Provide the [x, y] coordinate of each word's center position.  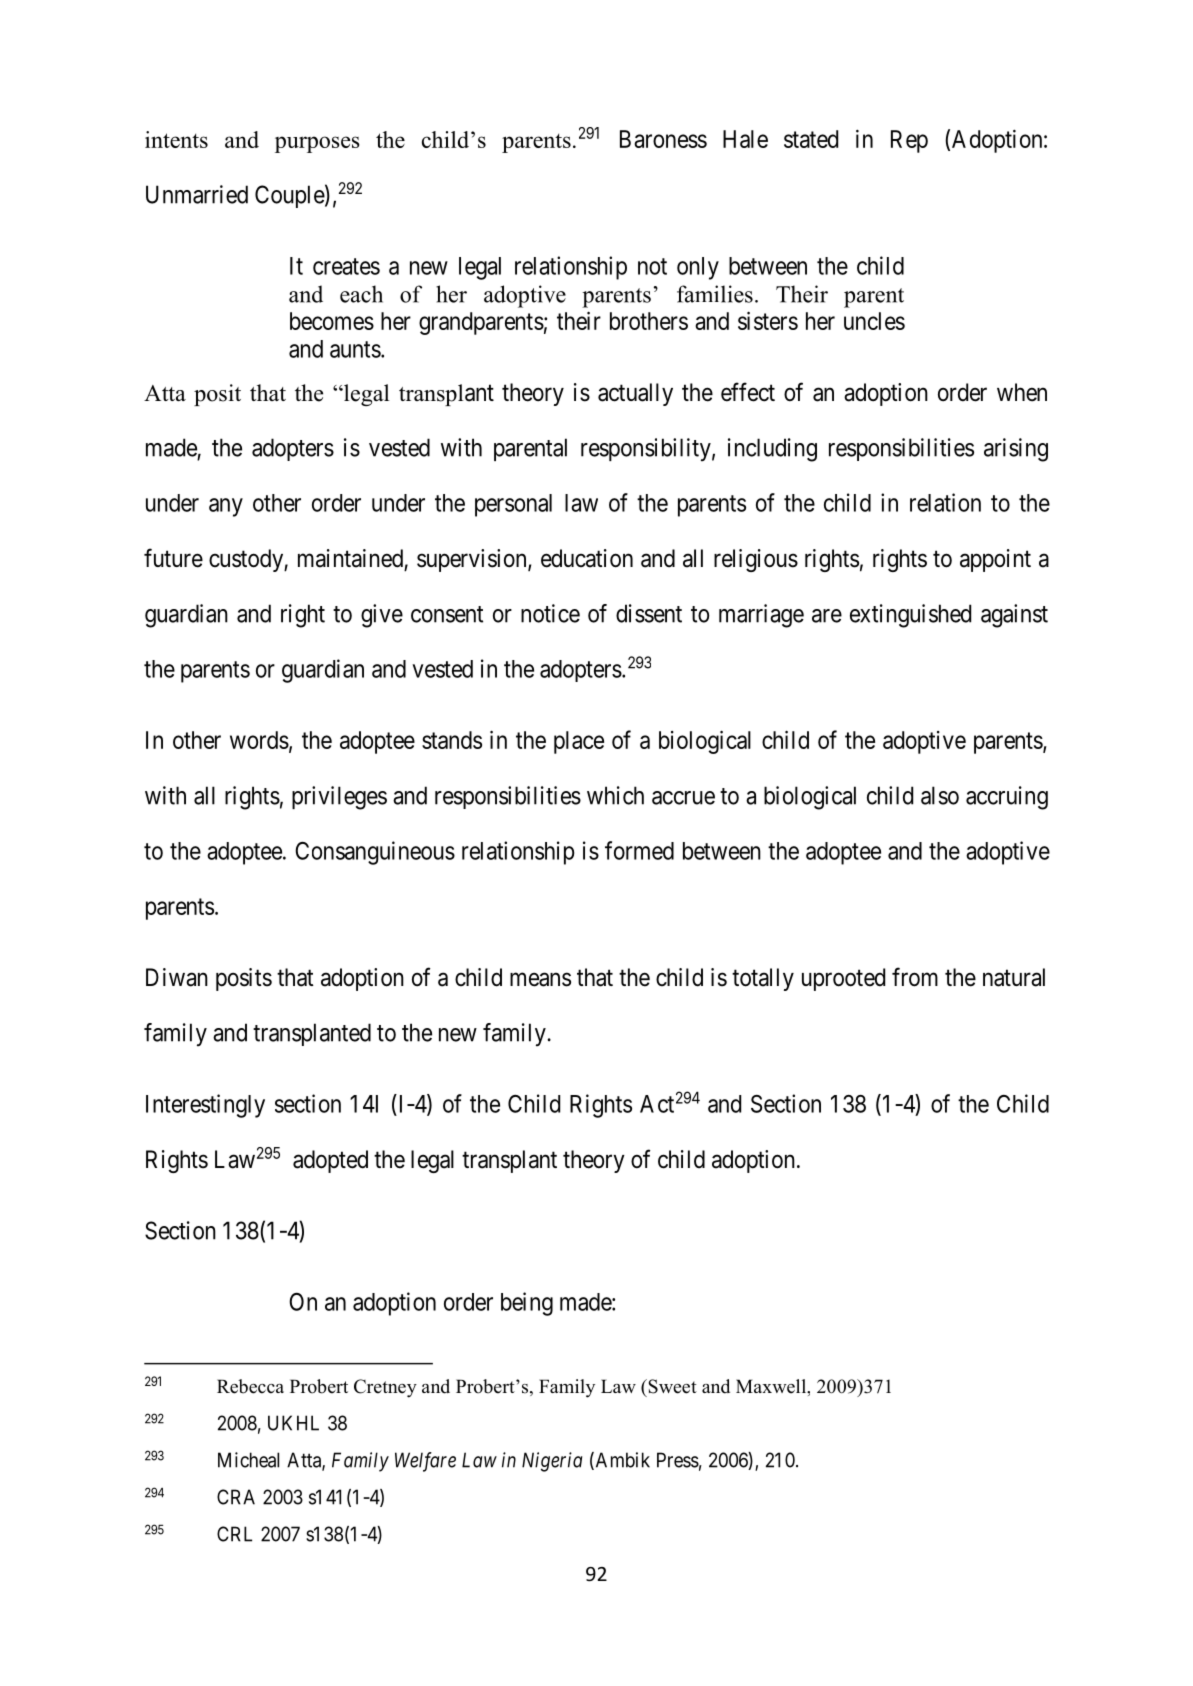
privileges [339, 798]
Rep [909, 141]
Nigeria [552, 1462]
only [698, 268]
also [940, 795]
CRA [236, 1497]
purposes [317, 144]
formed [639, 850]
